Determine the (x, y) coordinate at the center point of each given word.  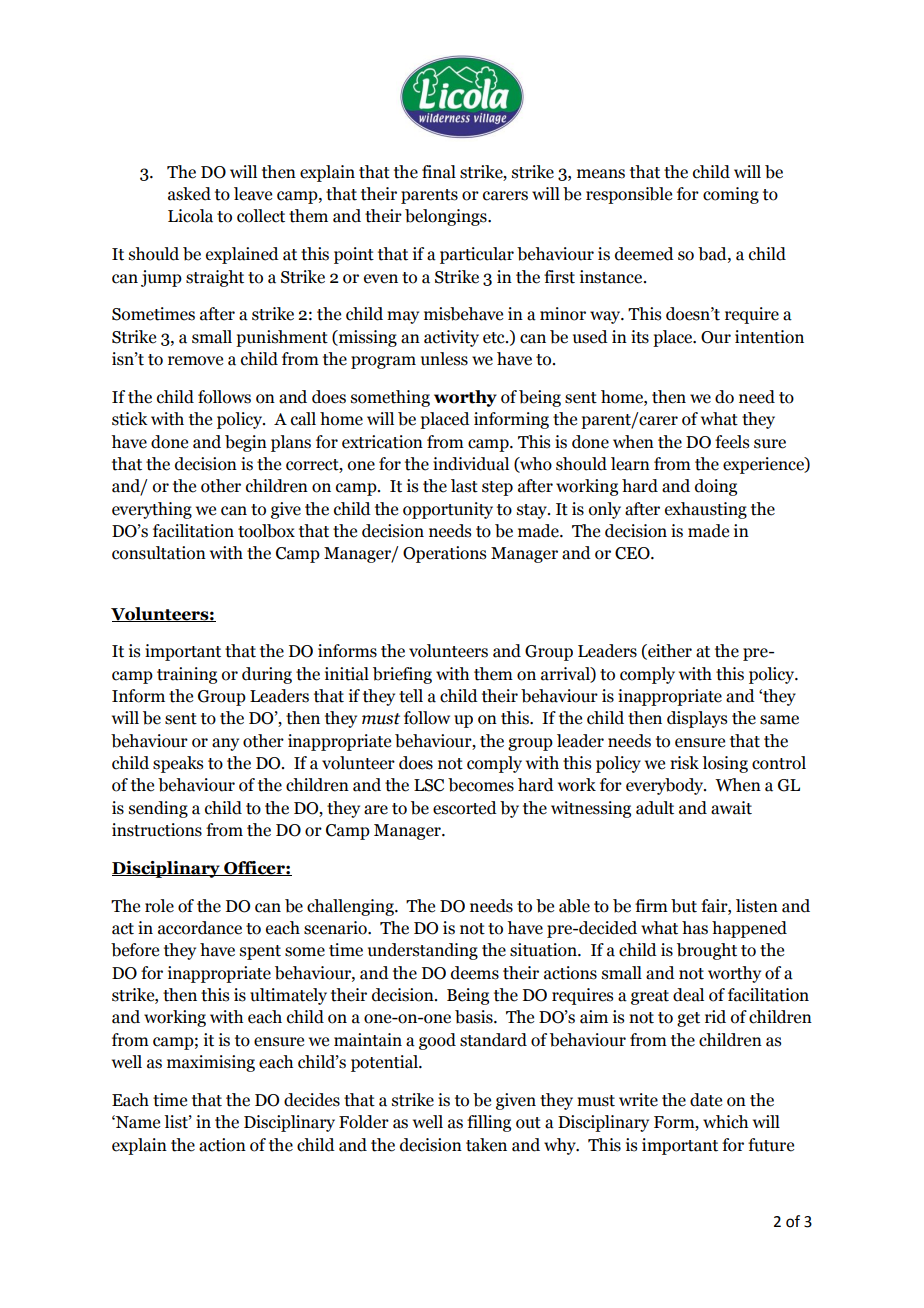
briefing (402, 675)
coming (731, 195)
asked (189, 194)
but (684, 906)
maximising (211, 1063)
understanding (423, 951)
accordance (200, 928)
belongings (447, 217)
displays (697, 719)
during (267, 675)
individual (471, 464)
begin (246, 443)
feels (732, 442)
